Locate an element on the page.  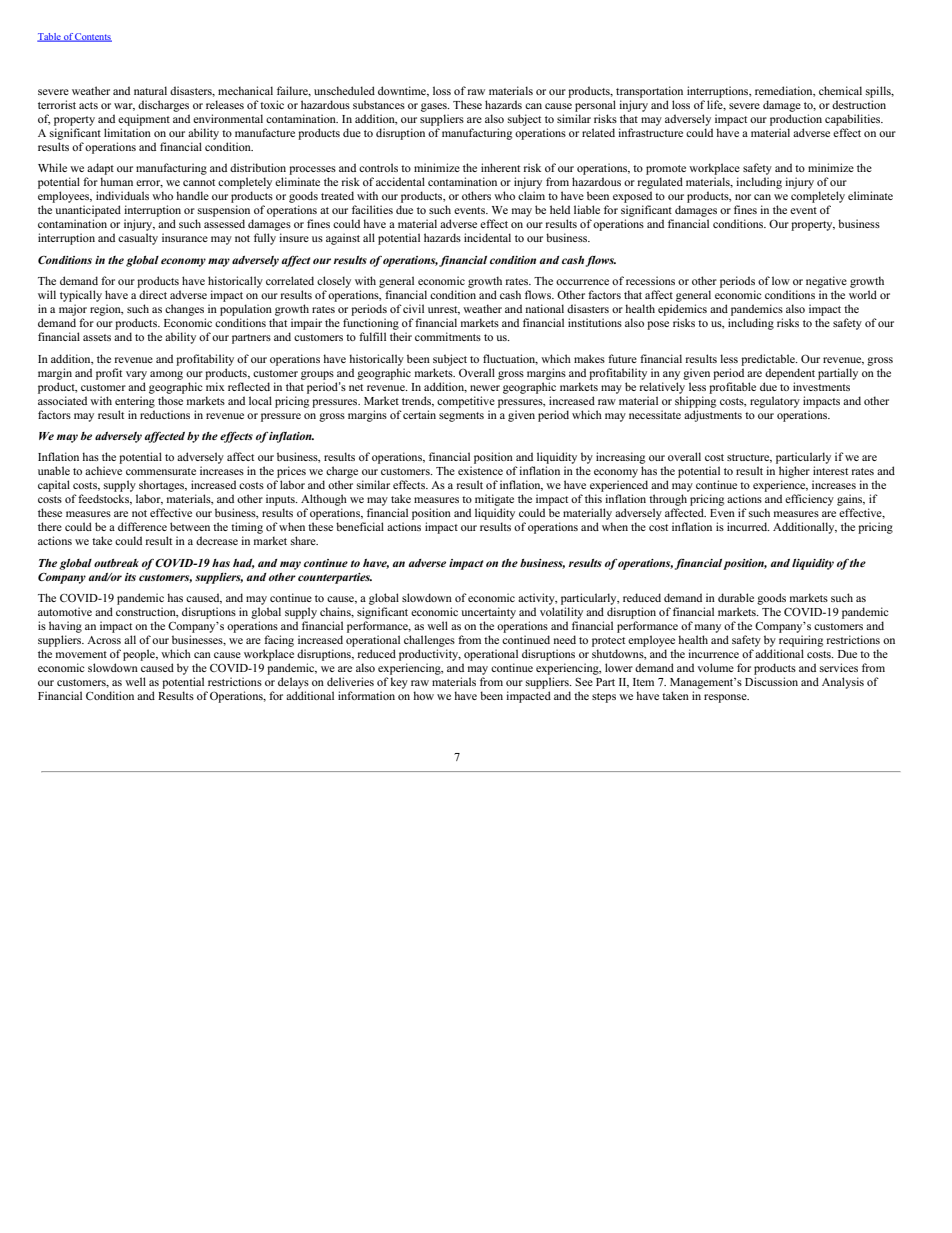
equipment is located at coordinates (144, 120).
